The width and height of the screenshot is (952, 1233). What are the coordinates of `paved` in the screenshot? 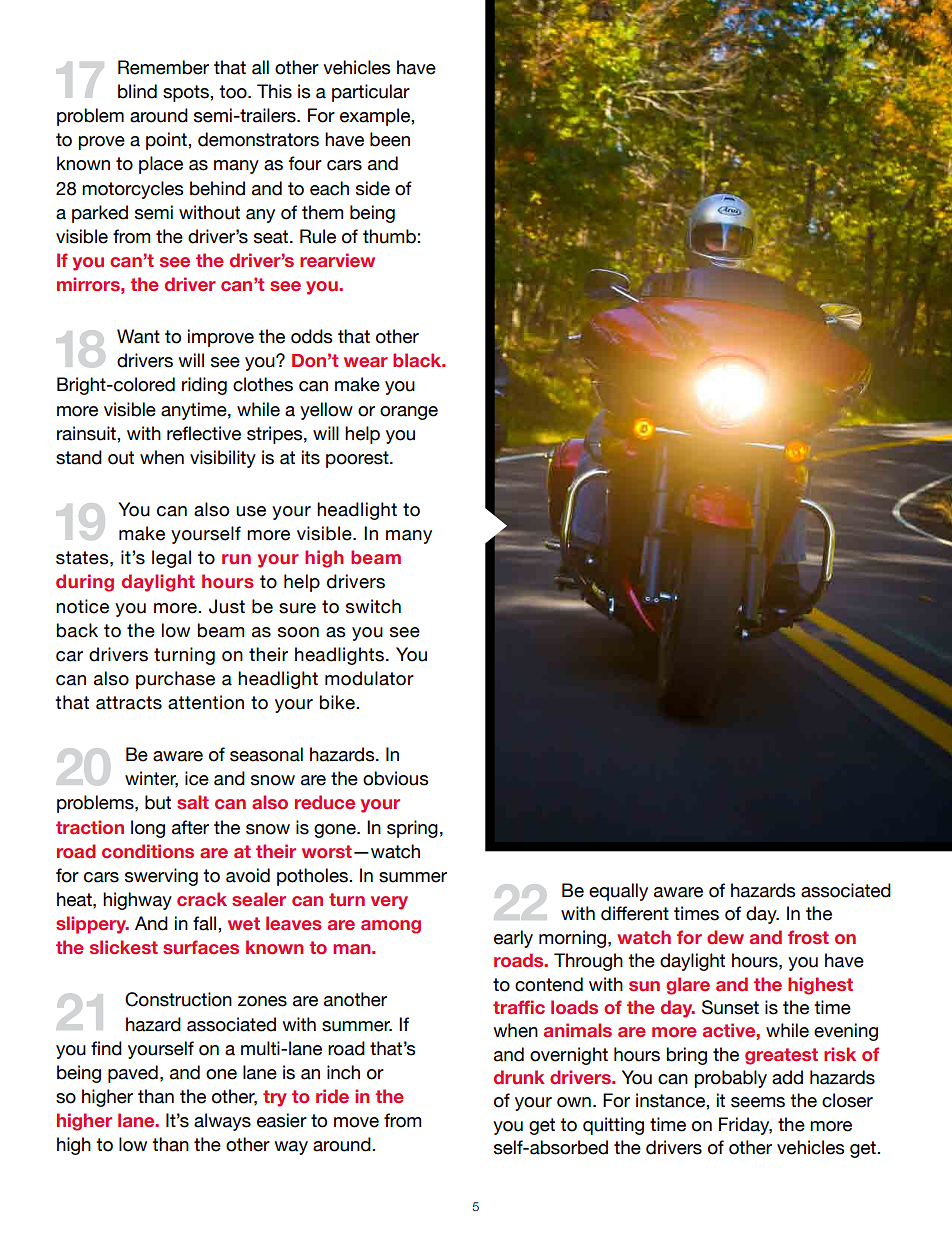 It's located at (133, 1074).
